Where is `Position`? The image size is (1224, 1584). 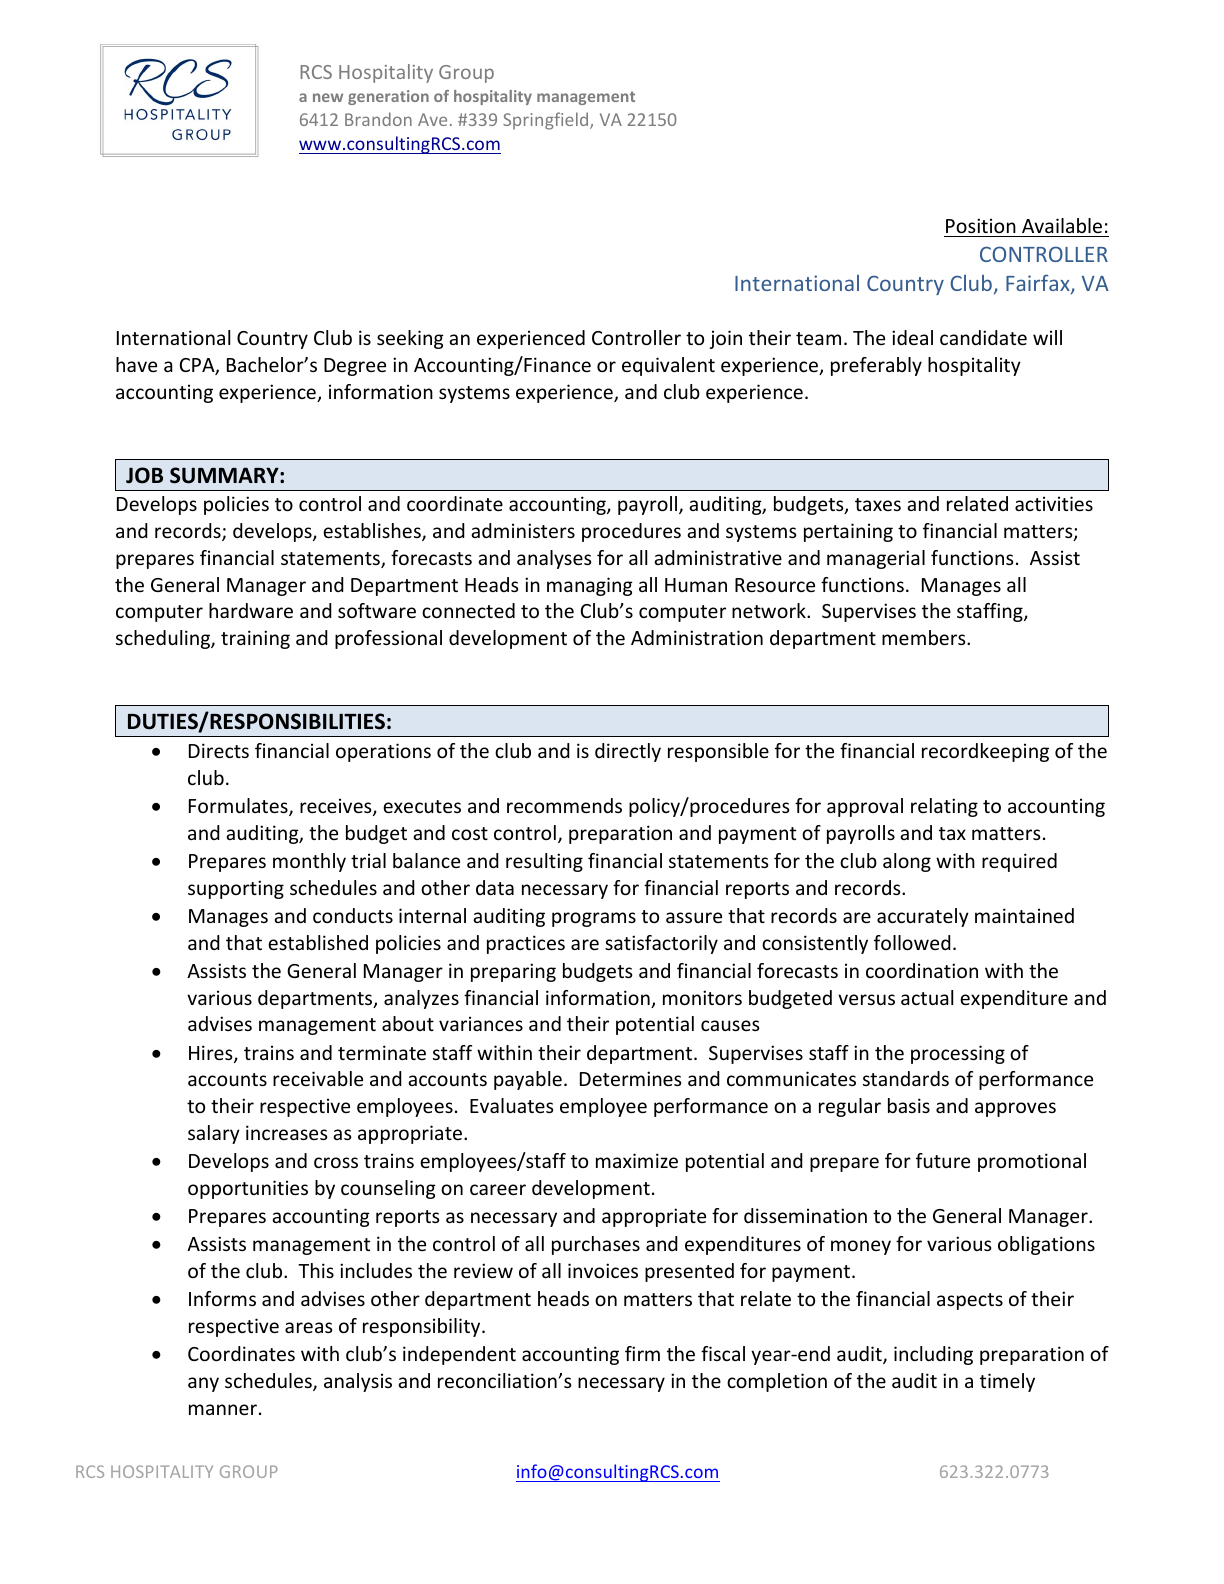
Position is located at coordinates (981, 225).
